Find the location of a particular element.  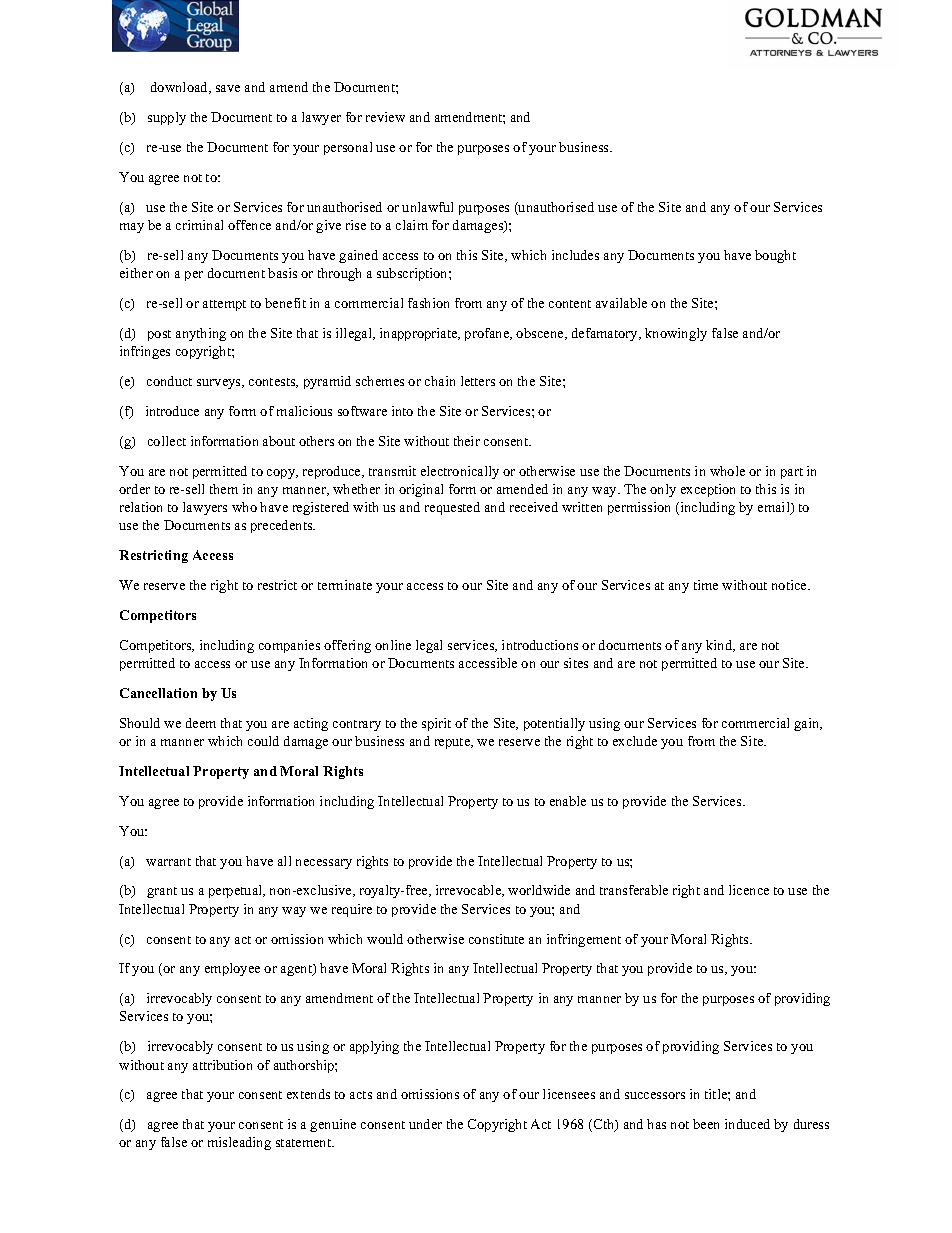

misleading is located at coordinates (239, 1143).
